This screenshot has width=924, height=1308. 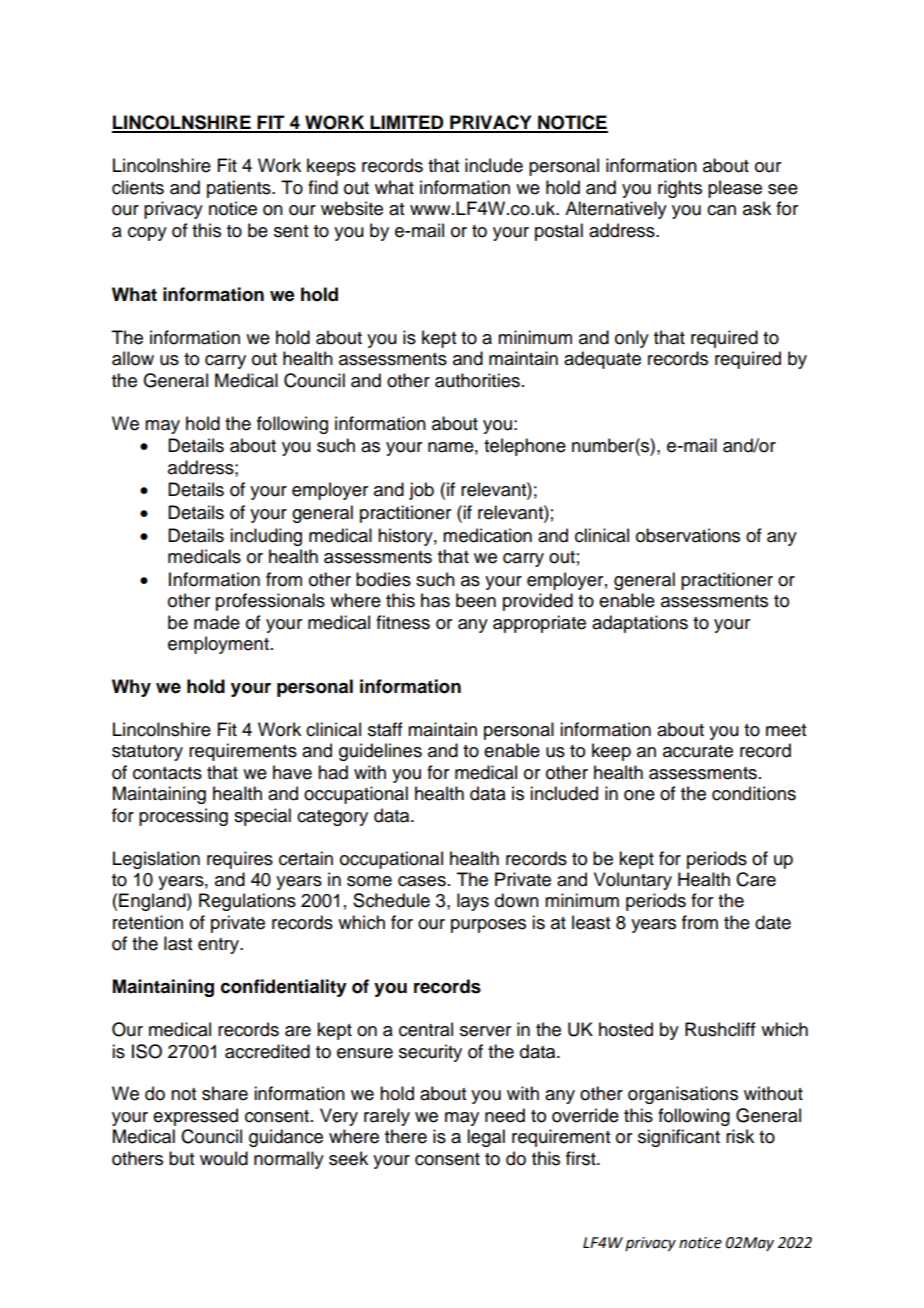 What do you see at coordinates (240, 189) in the screenshot?
I see `patients` at bounding box center [240, 189].
